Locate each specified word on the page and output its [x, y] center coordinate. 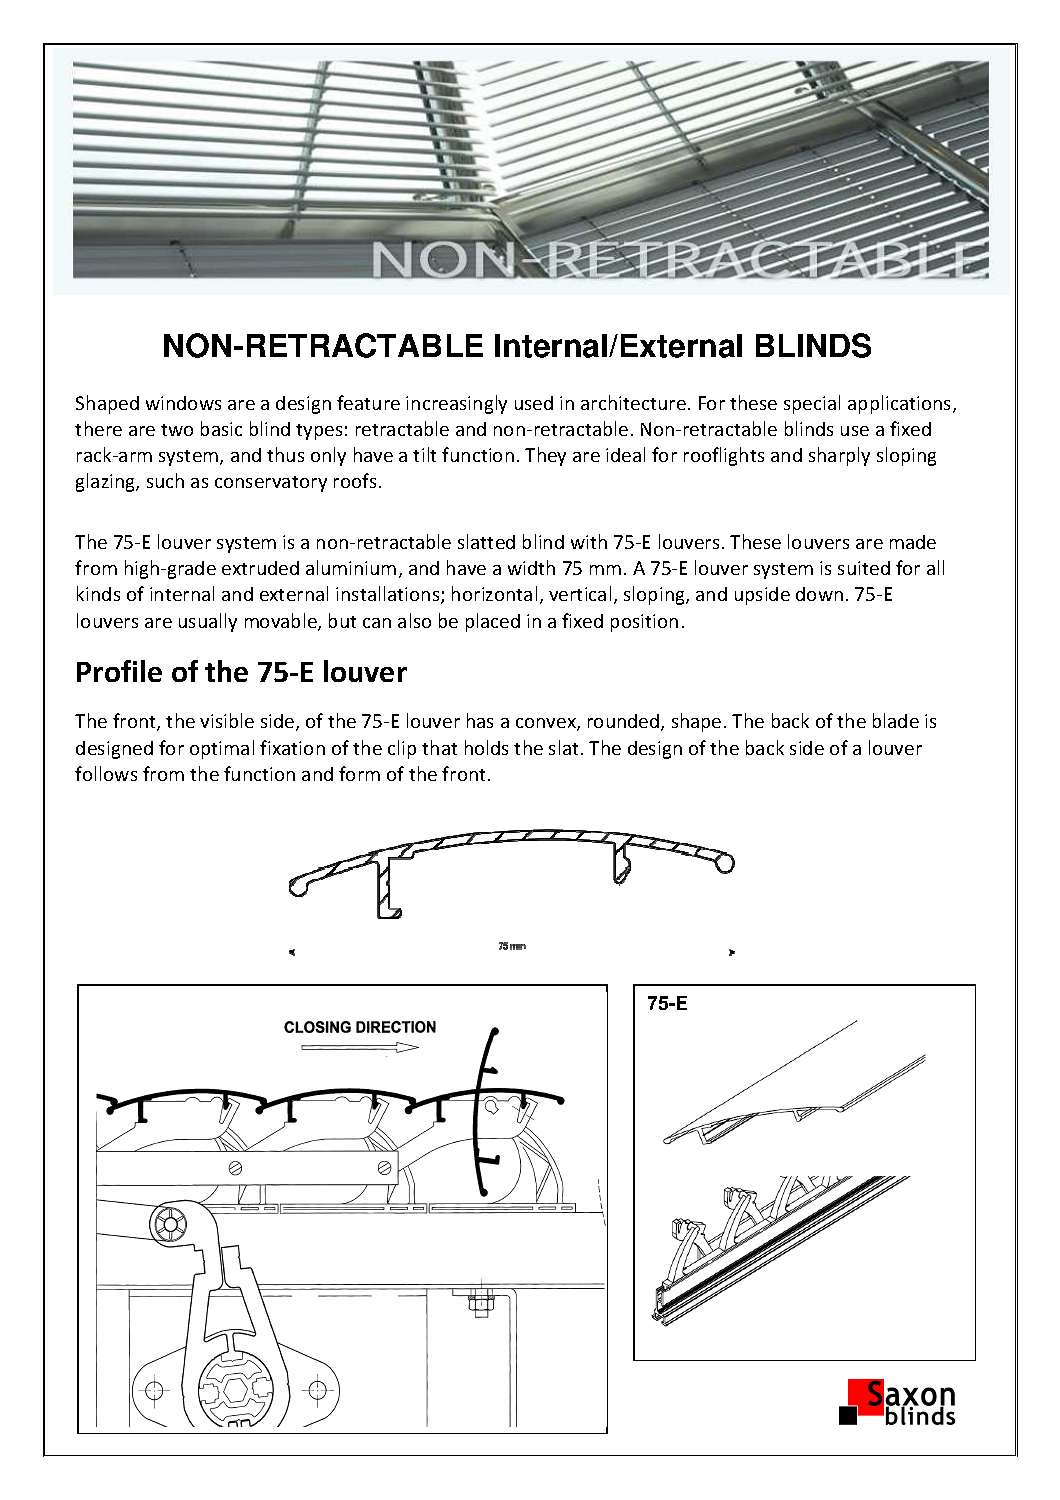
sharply [839, 456]
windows [183, 403]
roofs [355, 480]
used [534, 403]
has [480, 720]
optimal [222, 749]
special [812, 404]
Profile [119, 671]
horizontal [494, 593]
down [819, 594]
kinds [98, 593]
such [165, 480]
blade [896, 720]
